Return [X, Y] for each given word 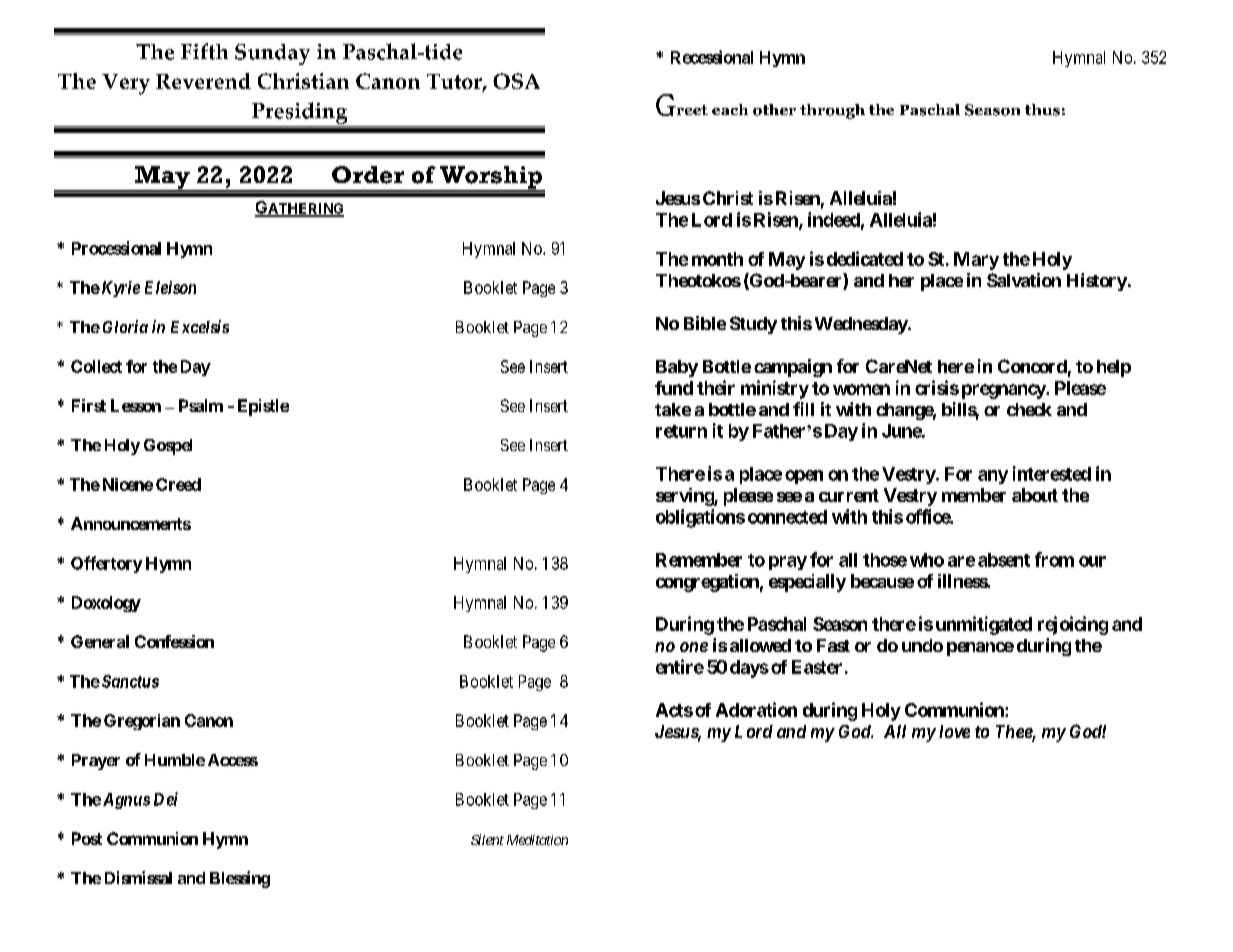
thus [1042, 110]
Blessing [240, 879]
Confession [174, 641]
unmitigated [984, 625]
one [694, 647]
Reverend [203, 81]
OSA [516, 81]
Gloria [125, 326]
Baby [677, 368]
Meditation [537, 840]
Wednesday [862, 325]
